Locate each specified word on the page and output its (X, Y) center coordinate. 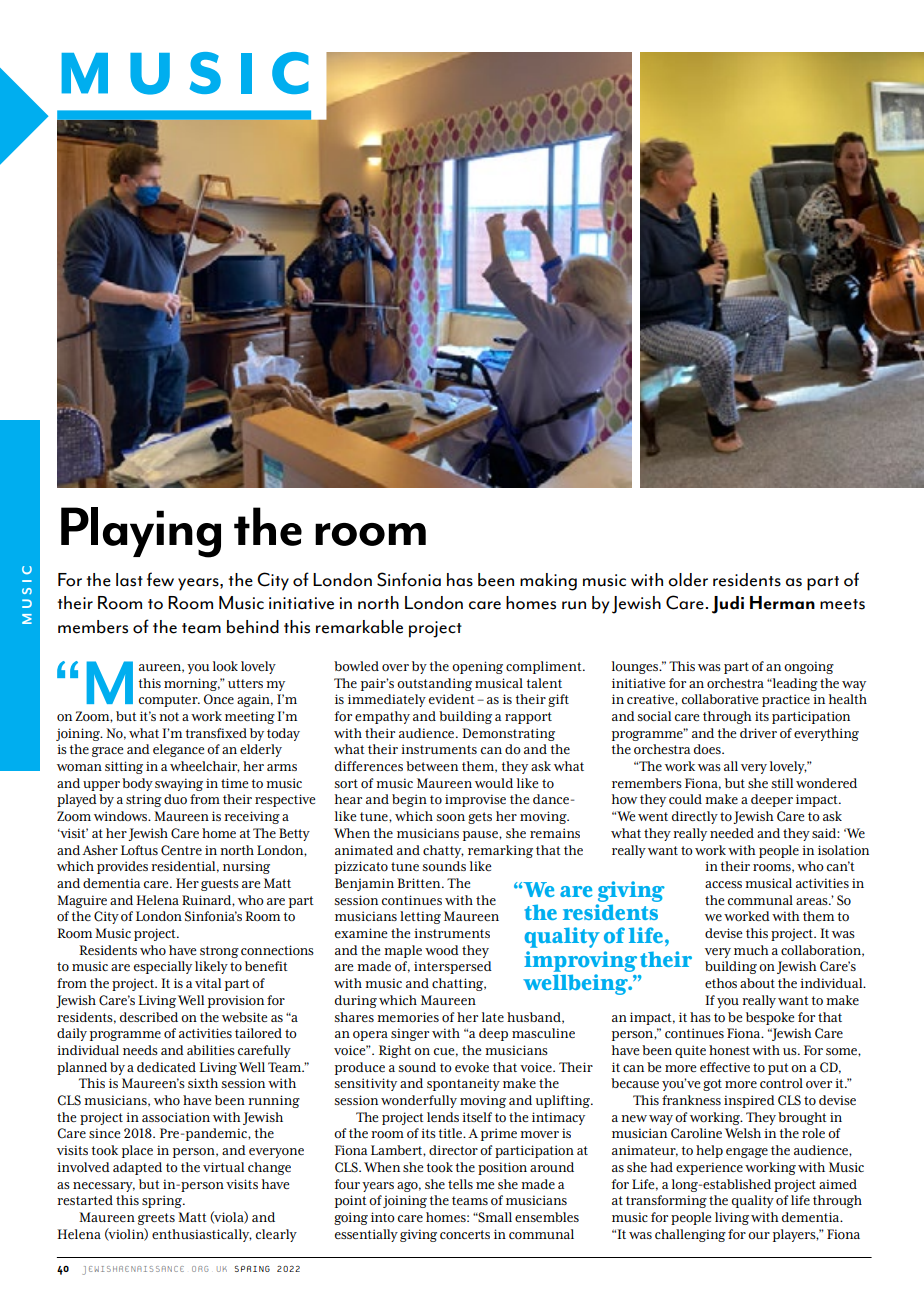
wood (442, 950)
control (781, 1083)
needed (732, 833)
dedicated (166, 1067)
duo (175, 799)
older (688, 580)
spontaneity (463, 1084)
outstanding (434, 684)
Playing (141, 532)
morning (192, 684)
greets (156, 1219)
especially (163, 967)
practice (786, 700)
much (751, 950)
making (548, 582)
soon (451, 818)
